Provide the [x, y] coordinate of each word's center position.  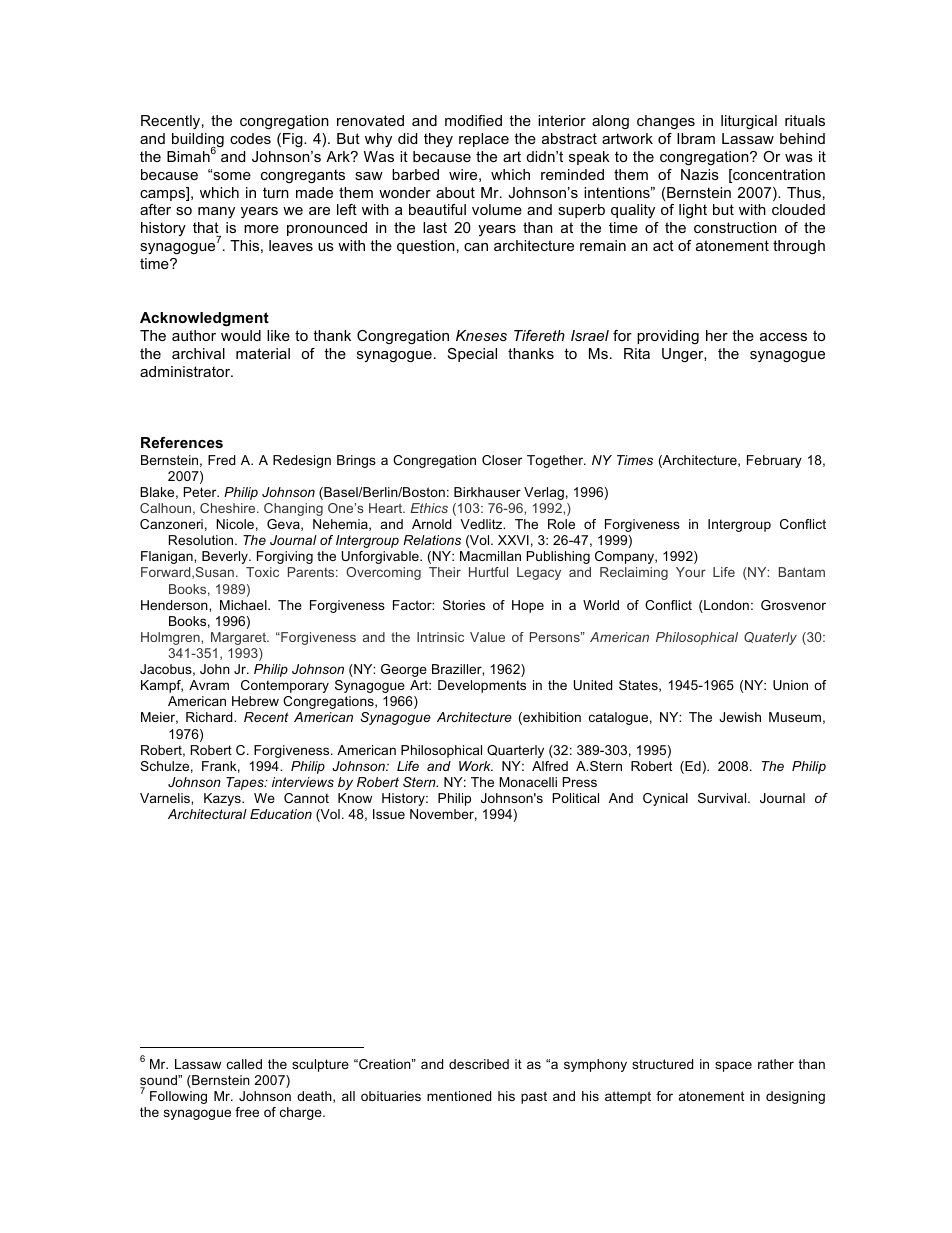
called [244, 1064]
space [733, 1066]
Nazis [700, 174]
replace [484, 140]
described [479, 1064]
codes [250, 138]
